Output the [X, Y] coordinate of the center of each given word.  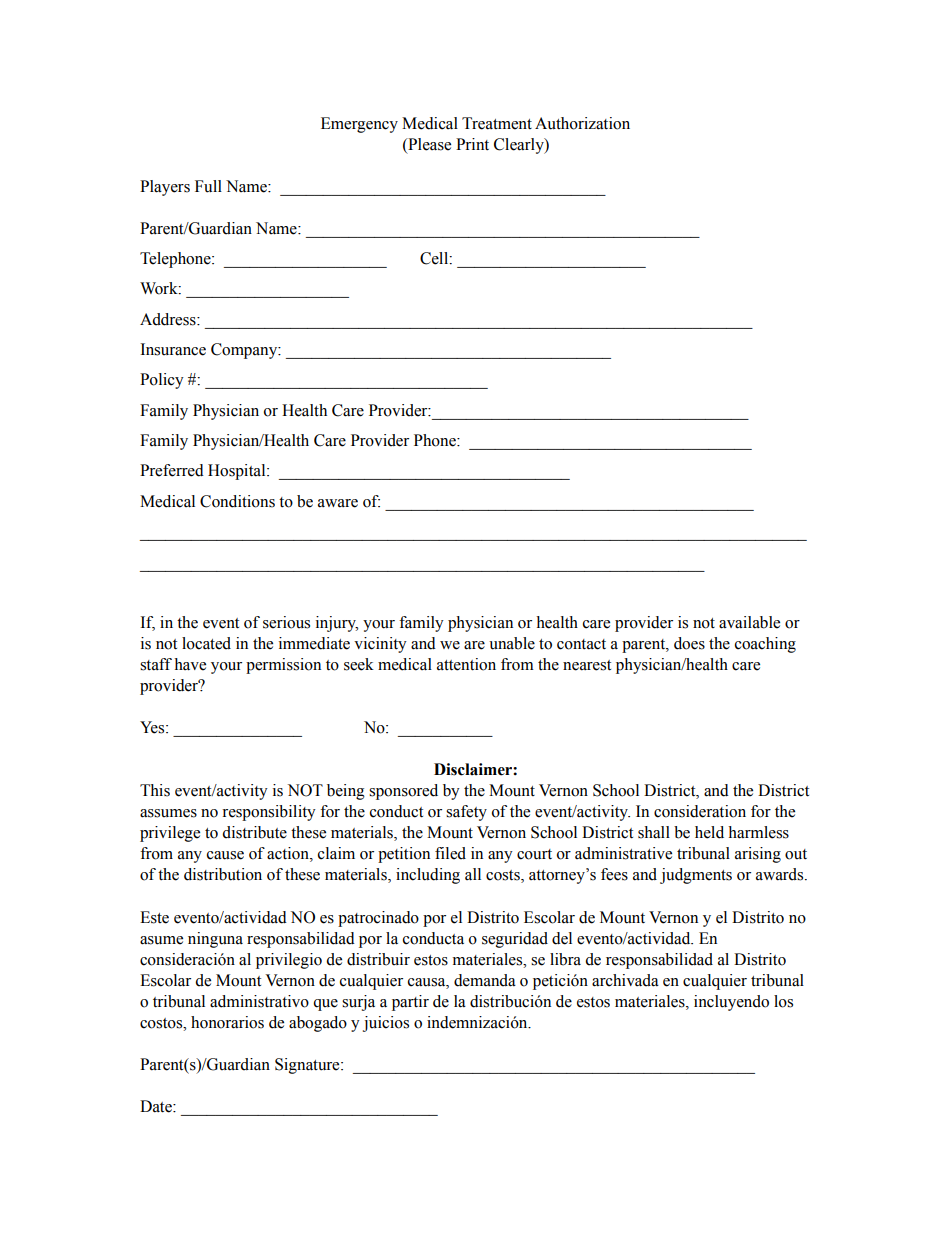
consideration [700, 811]
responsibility [269, 813]
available [749, 622]
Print [472, 144]
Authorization [582, 123]
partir [410, 1003]
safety [466, 813]
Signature [308, 1066]
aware [338, 503]
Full [208, 186]
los [783, 1001]
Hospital [238, 472]
